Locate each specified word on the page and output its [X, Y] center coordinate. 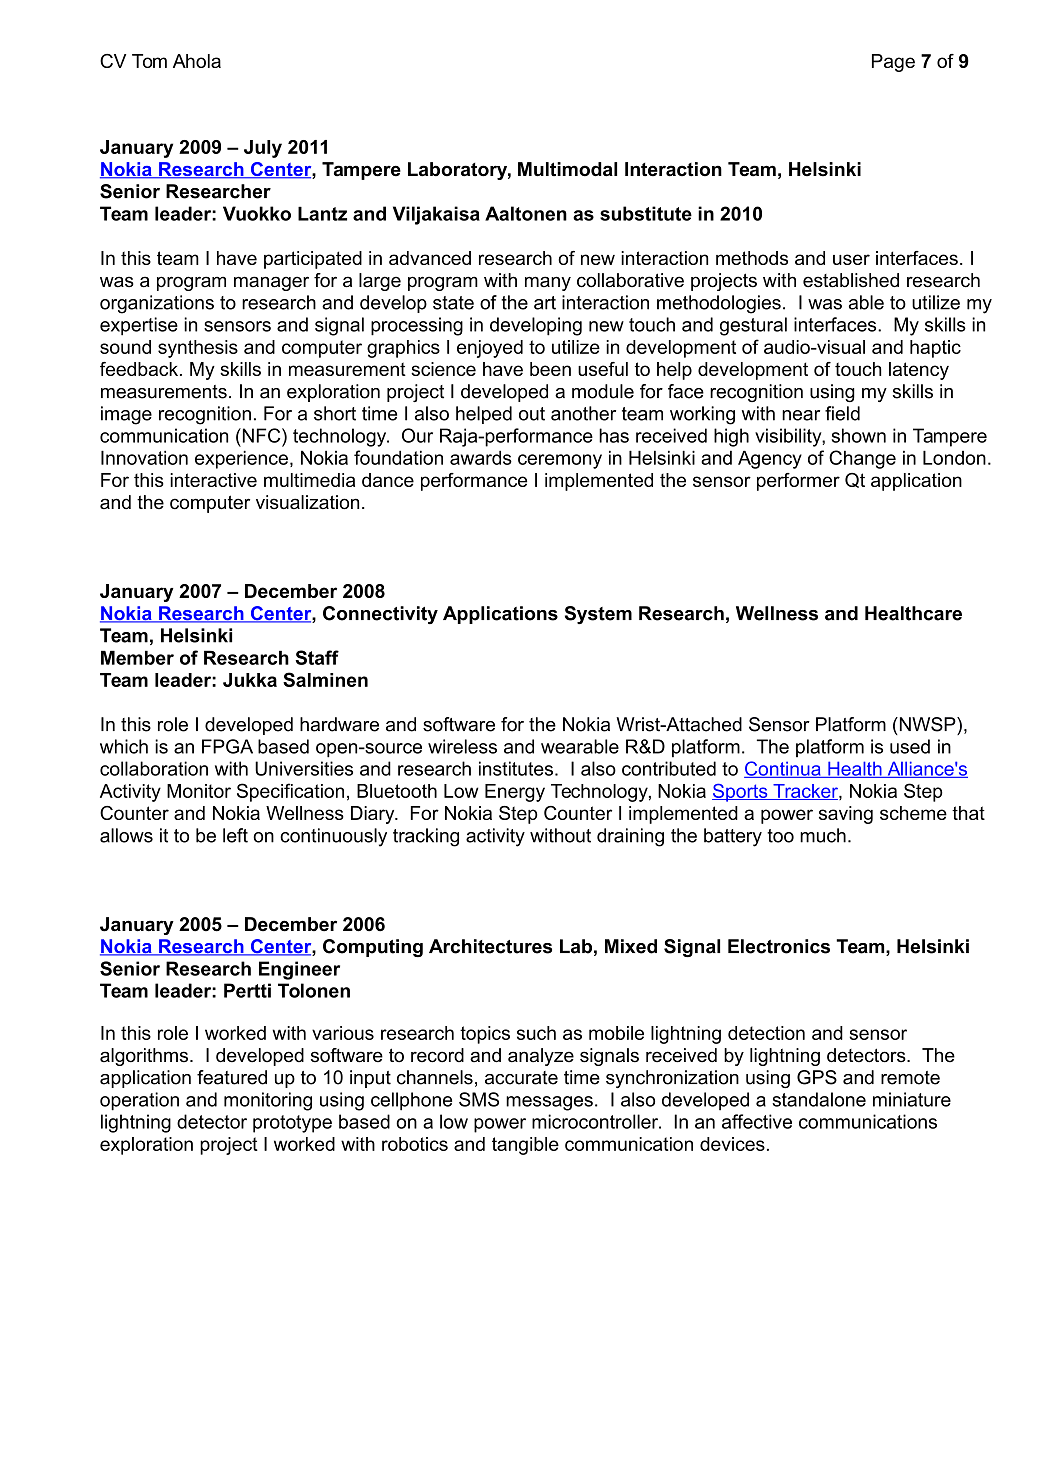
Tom [149, 61]
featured [232, 1077]
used [910, 746]
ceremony [560, 461]
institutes [516, 768]
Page [893, 63]
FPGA [227, 746]
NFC [261, 435]
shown [859, 435]
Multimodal [567, 169]
